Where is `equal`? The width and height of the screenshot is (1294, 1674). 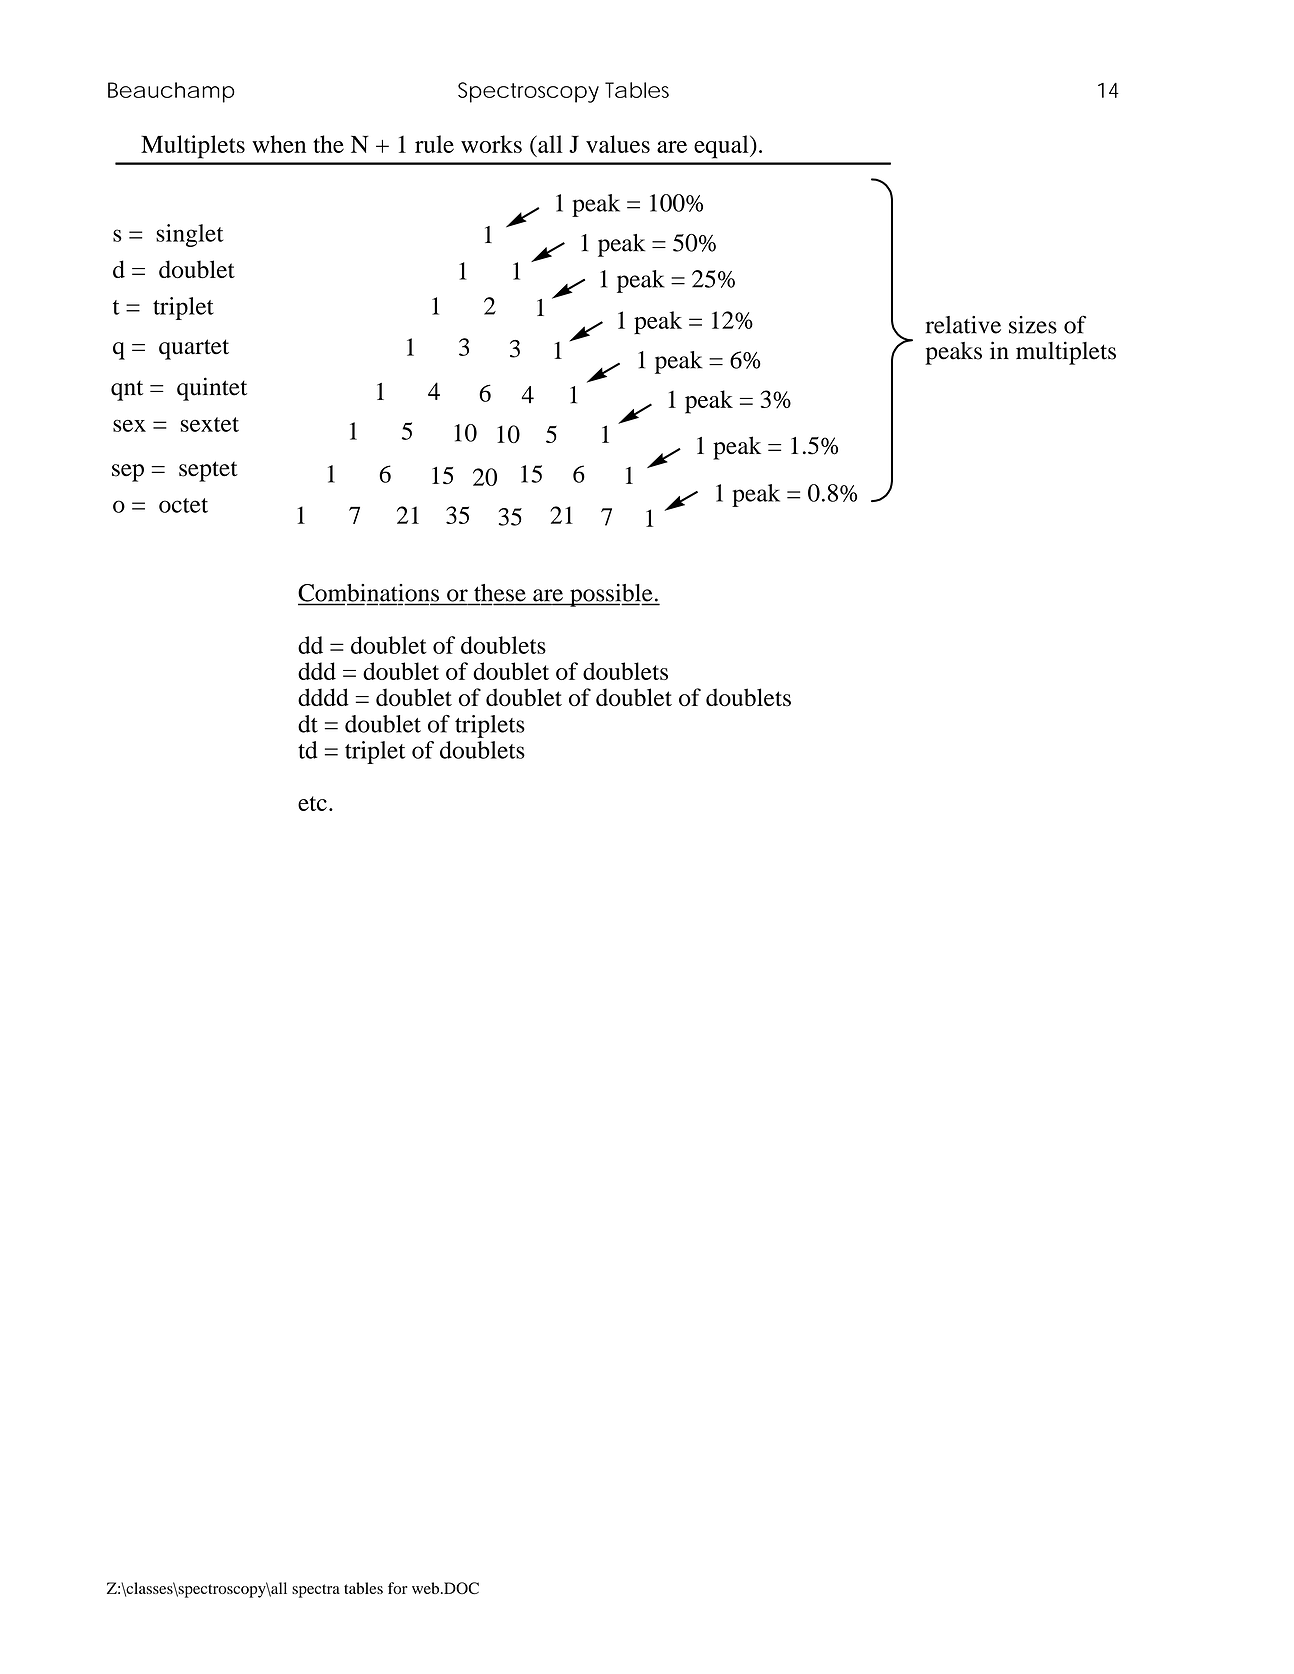 equal is located at coordinates (722, 147).
